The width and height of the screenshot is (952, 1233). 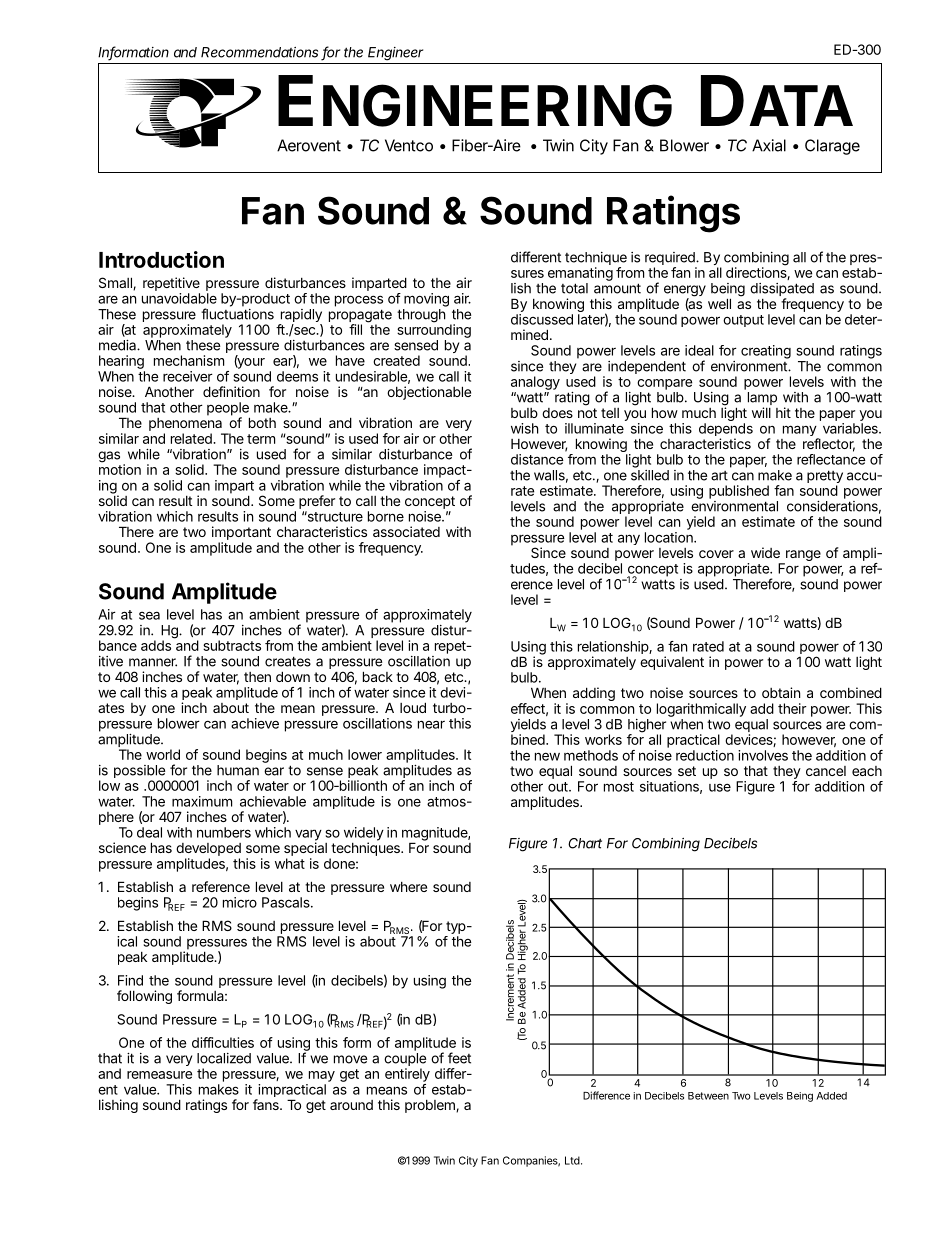 I want to click on moving, so click(x=426, y=300).
